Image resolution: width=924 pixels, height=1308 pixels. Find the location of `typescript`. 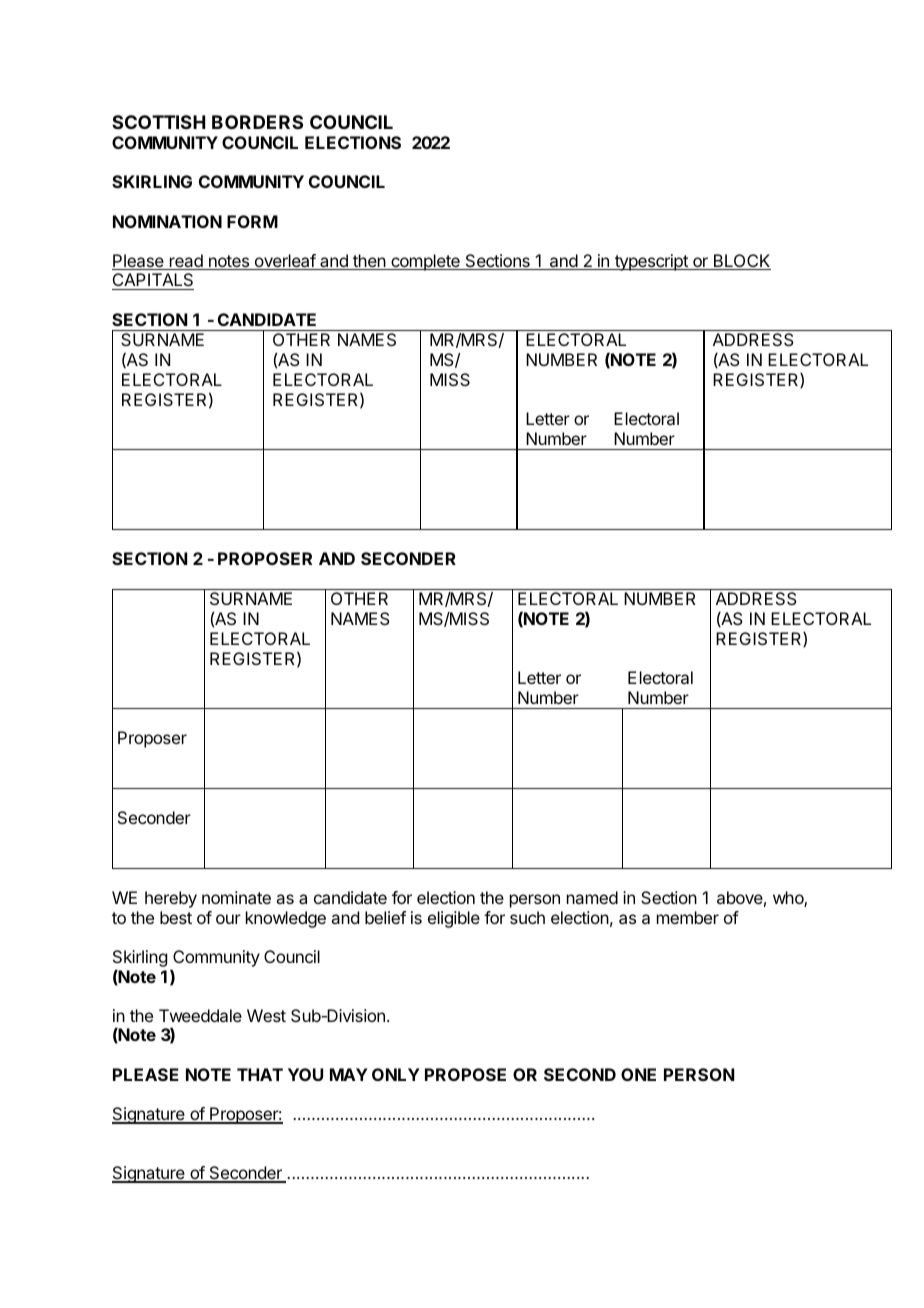

typescript is located at coordinates (651, 262).
